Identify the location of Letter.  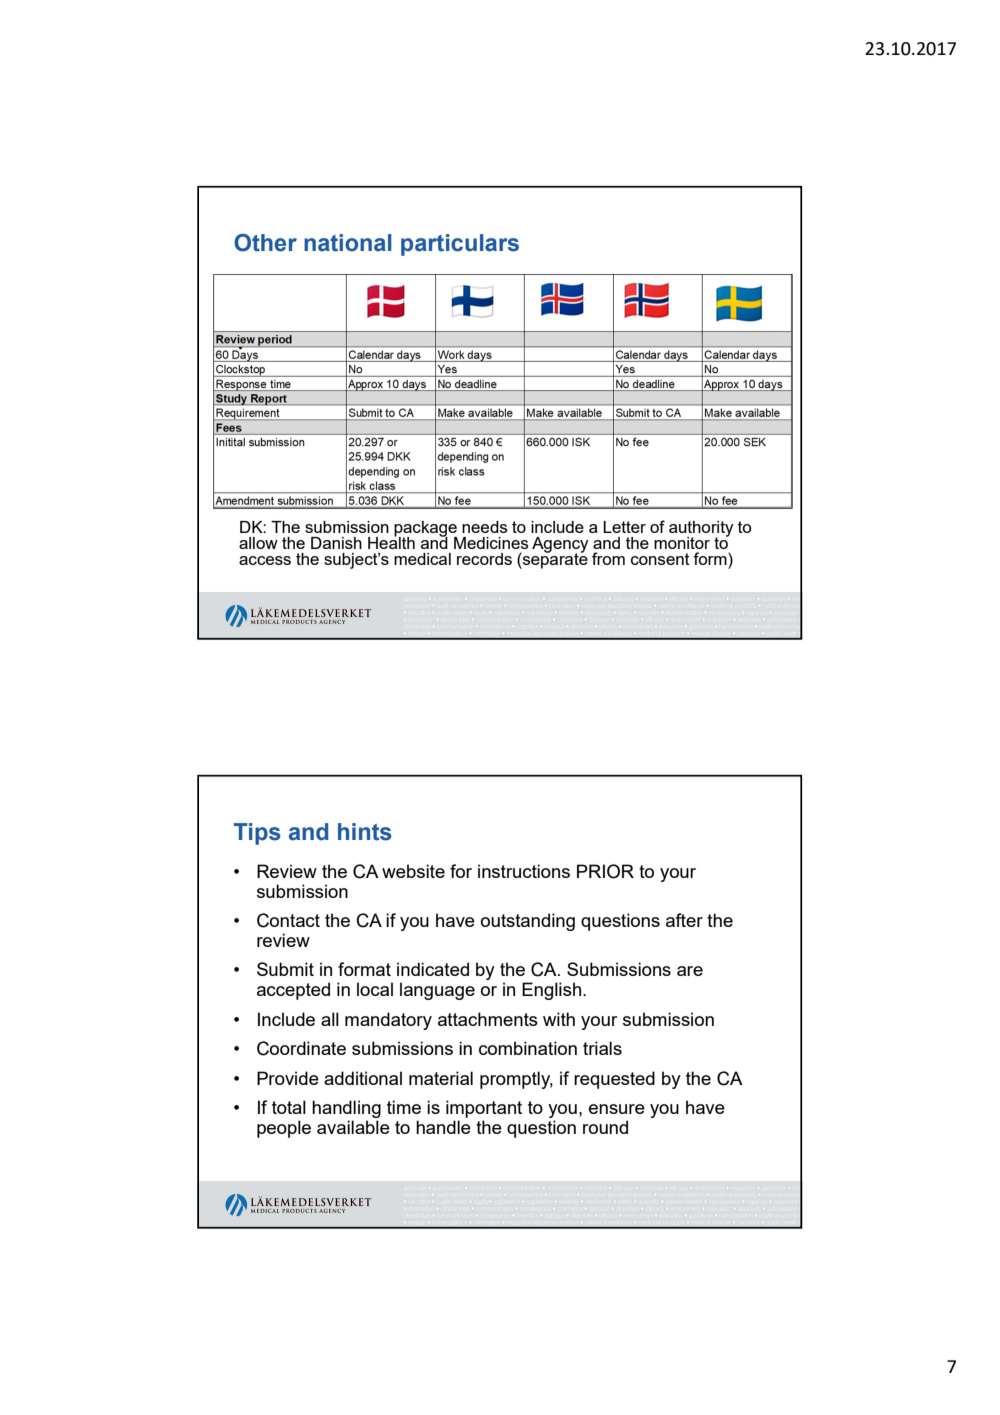
(624, 527).
